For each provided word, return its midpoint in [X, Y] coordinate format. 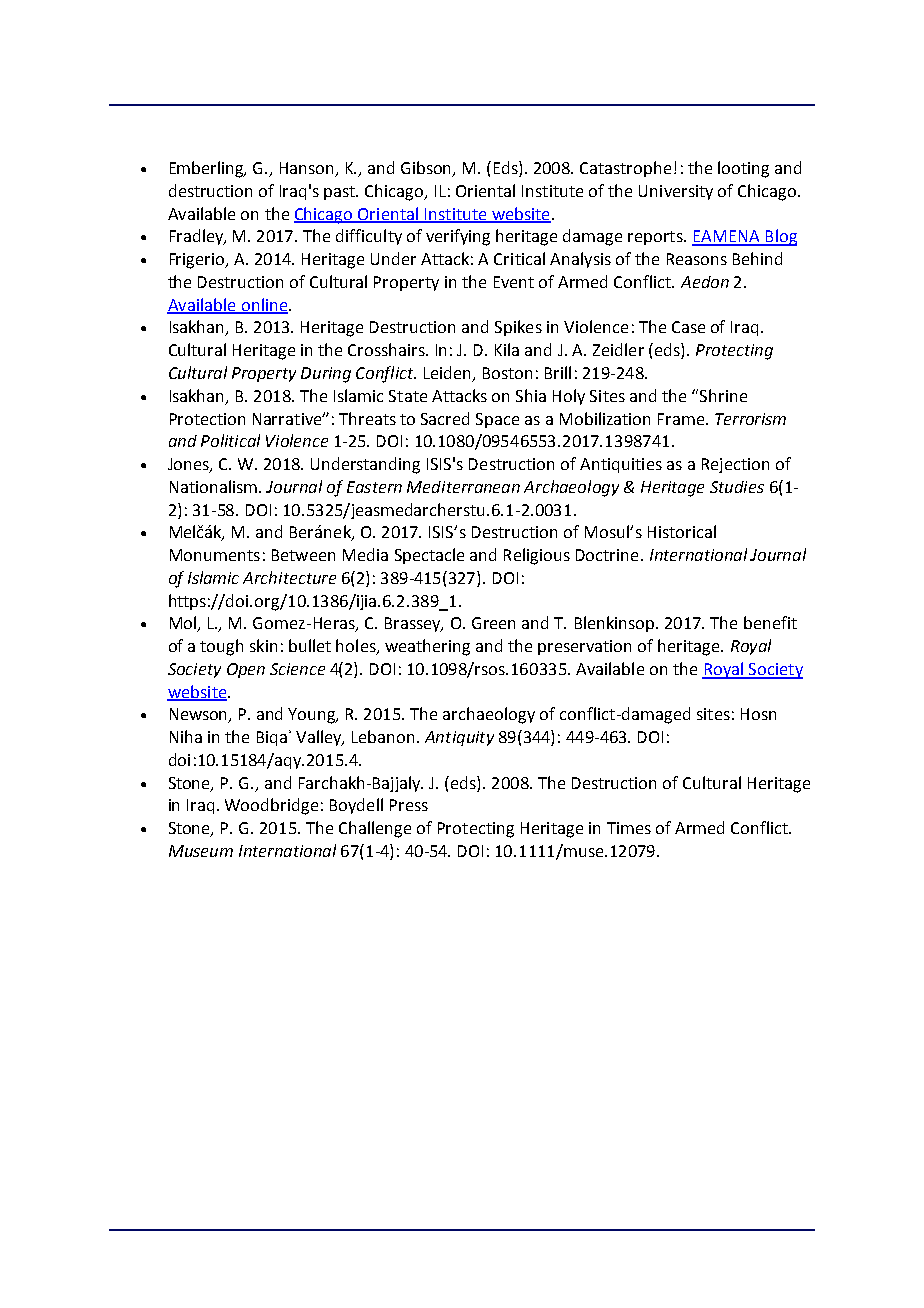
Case [688, 327]
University [676, 192]
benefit [770, 622]
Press [409, 805]
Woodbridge [271, 806]
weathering [427, 647]
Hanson [308, 169]
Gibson [427, 169]
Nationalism [215, 486]
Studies [737, 487]
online [264, 305]
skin [263, 645]
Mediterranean [463, 487]
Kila [507, 349]
